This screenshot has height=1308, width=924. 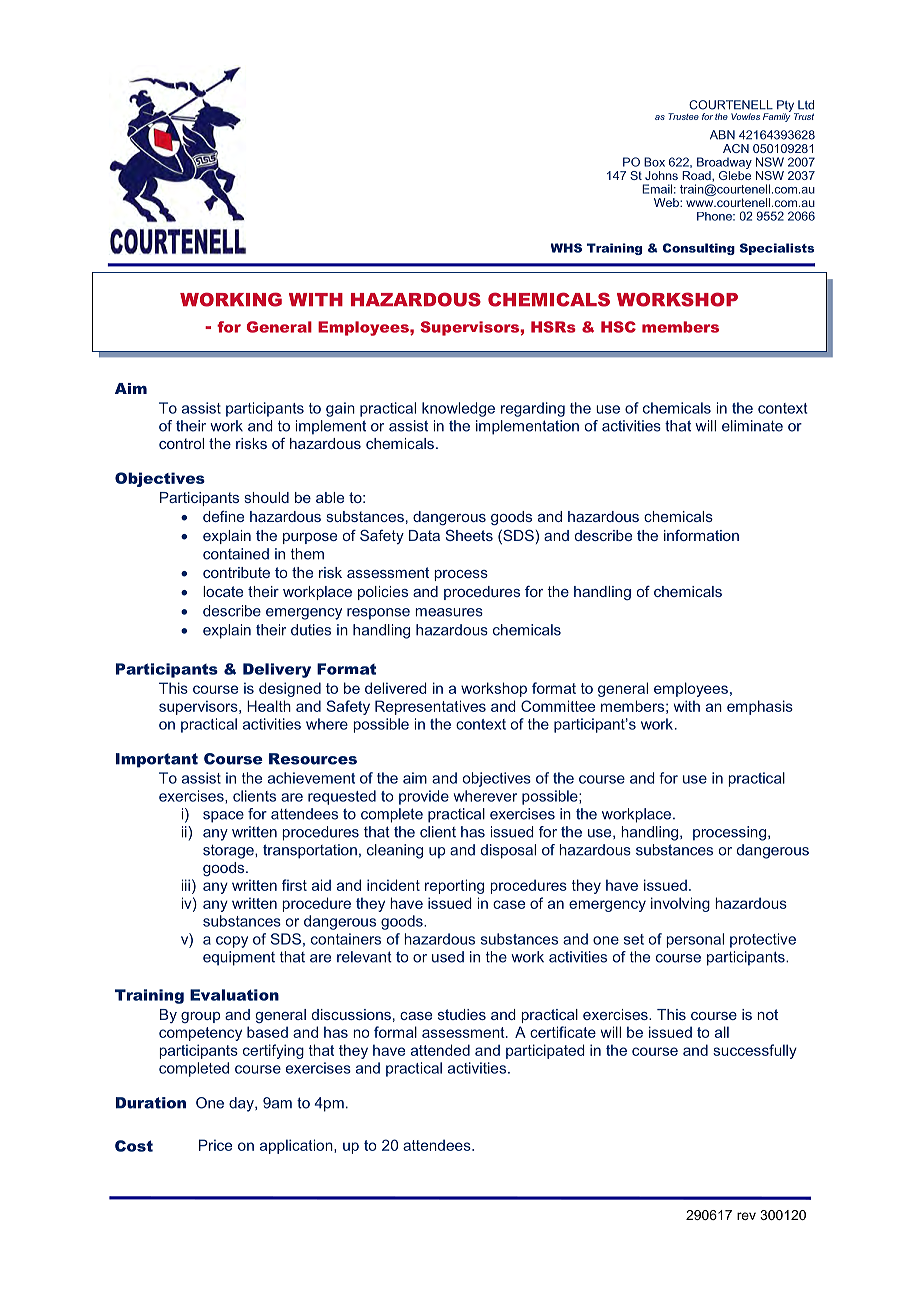 I want to click on copy, so click(x=232, y=942).
